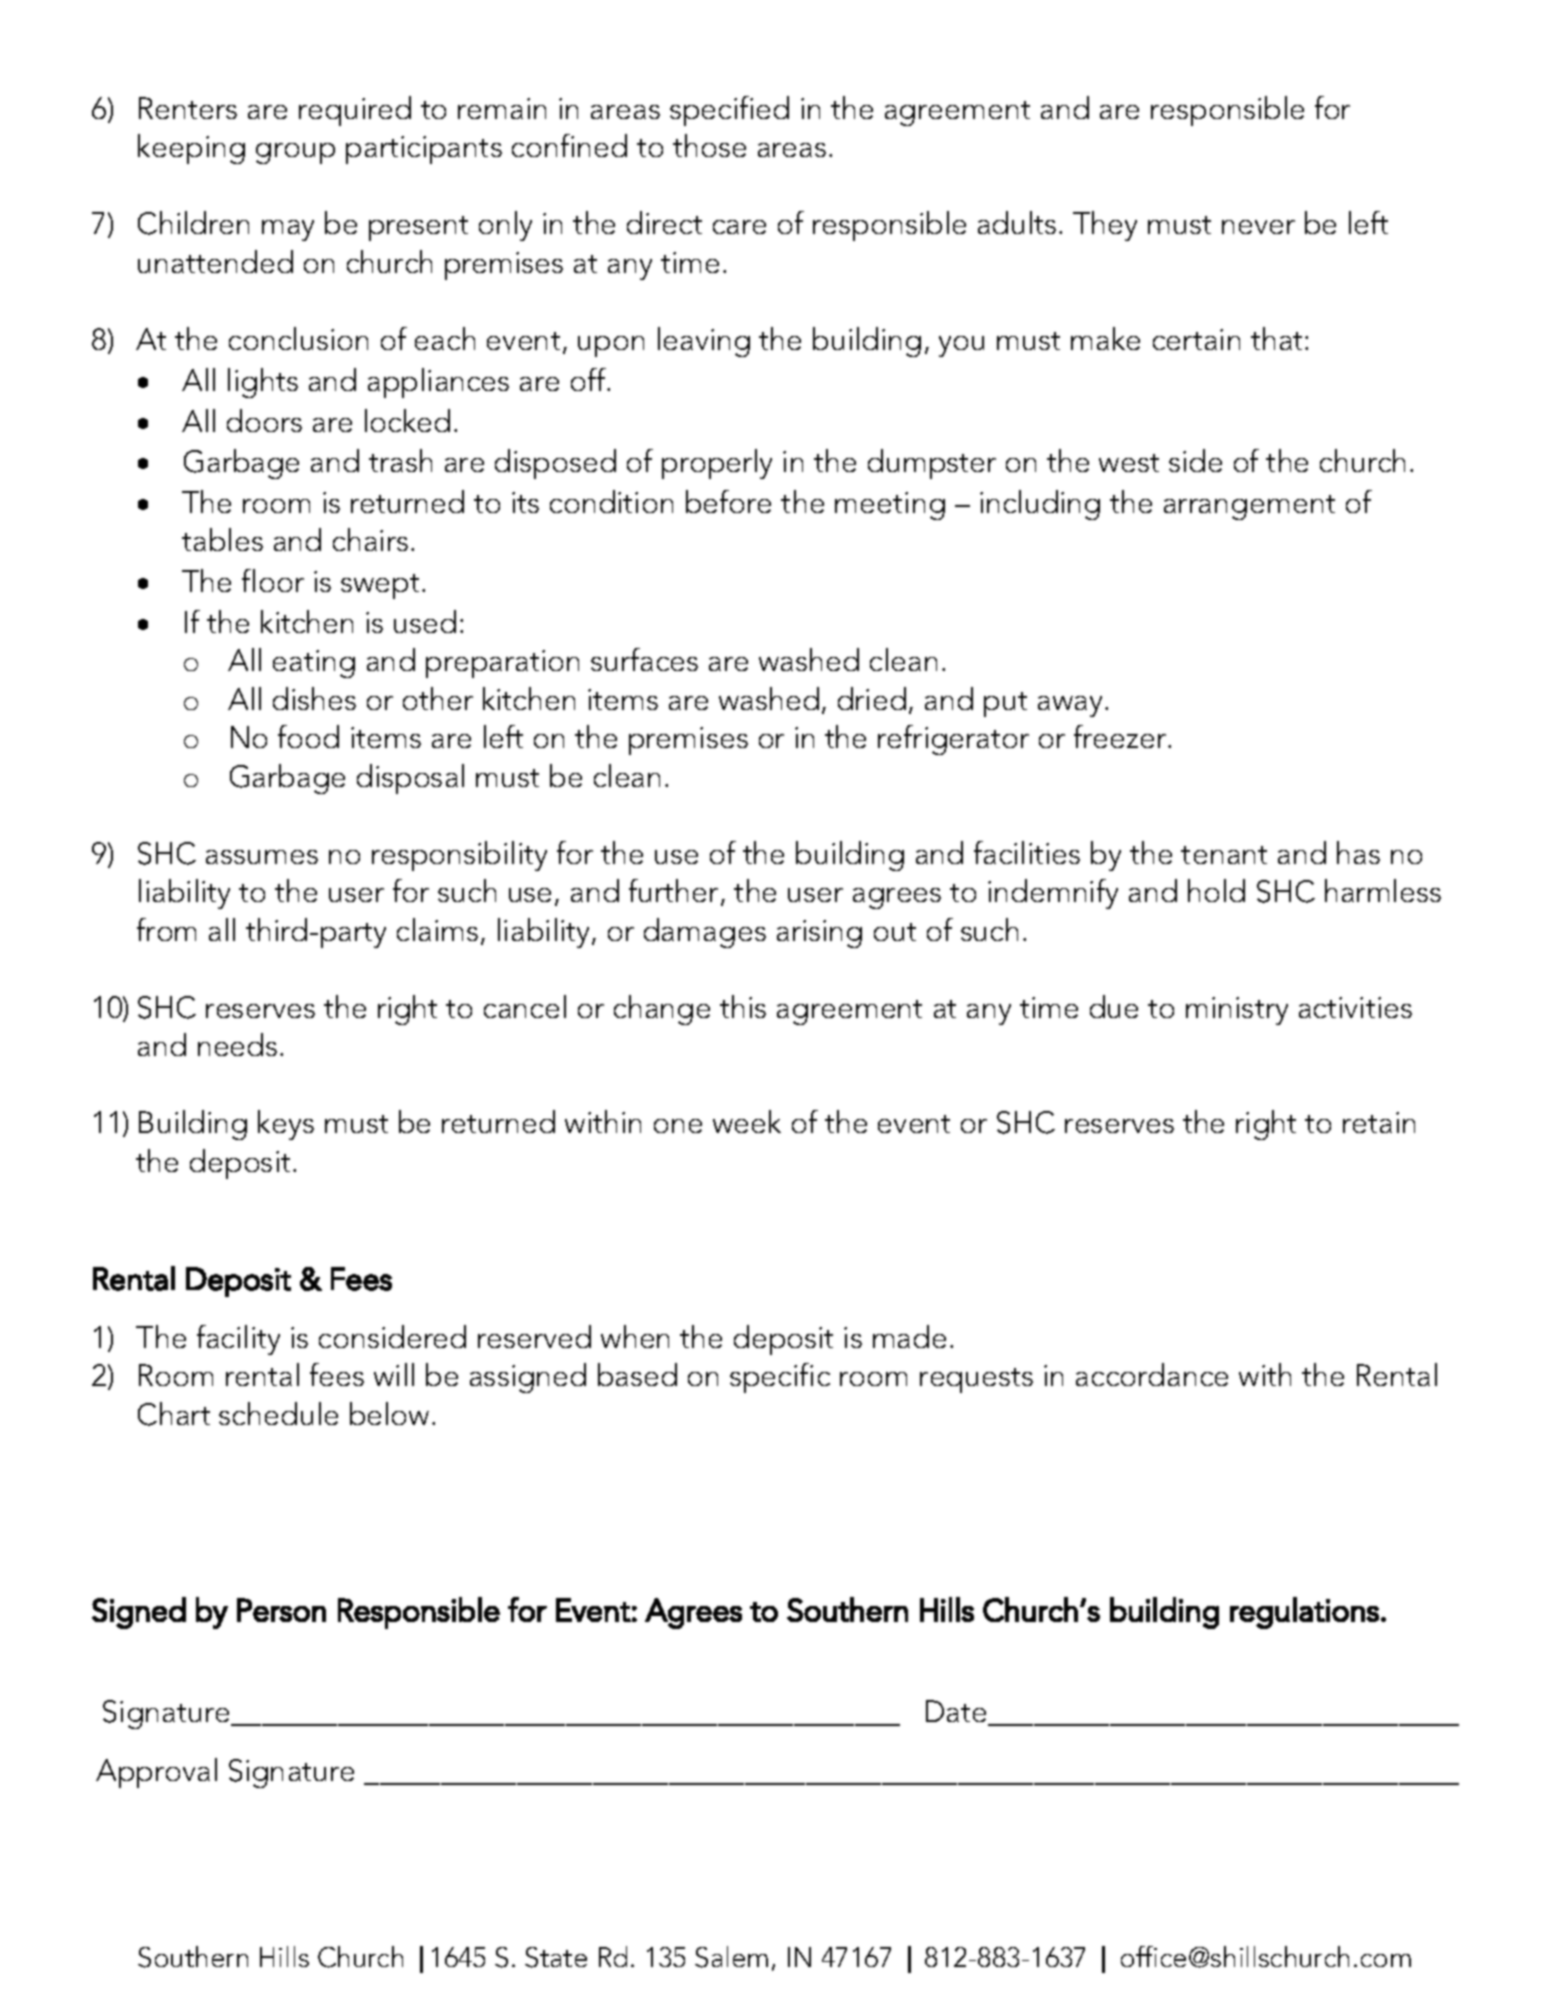 The image size is (1551, 2008). Describe the element at coordinates (238, 1340) in the document. I see `facility` at that location.
